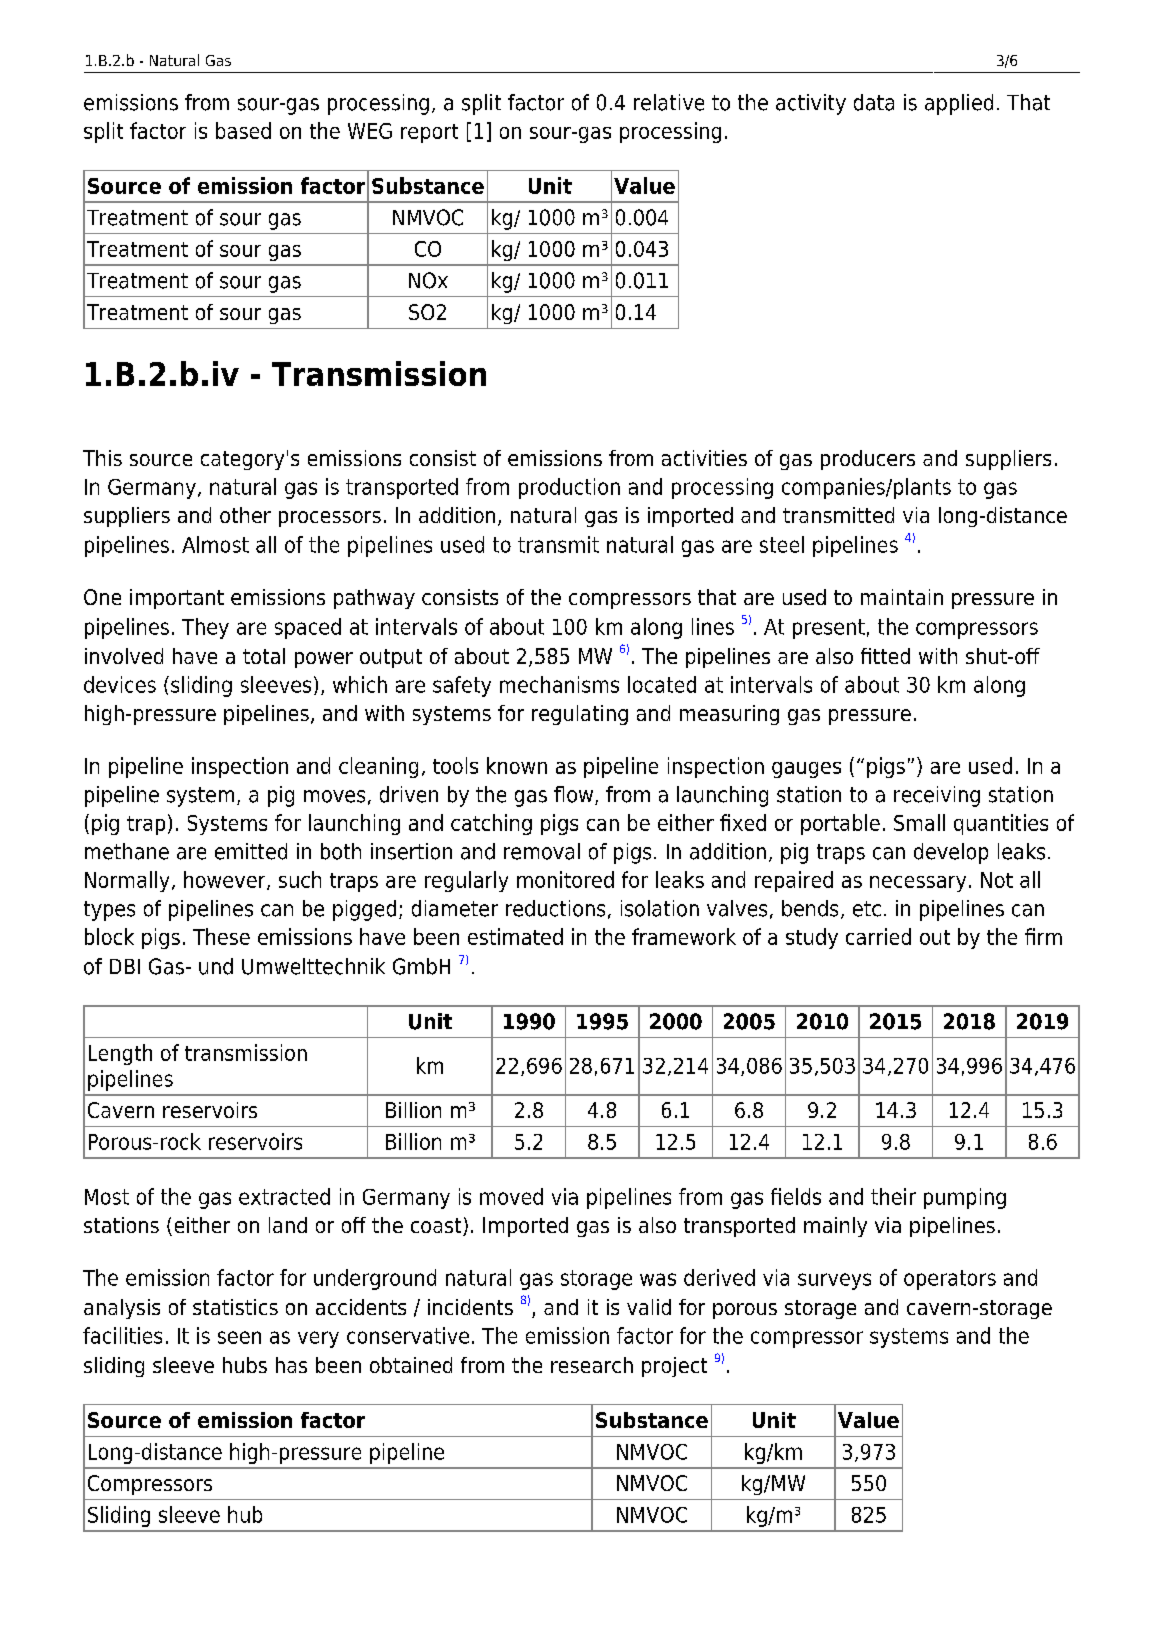 Image resolution: width=1163 pixels, height=1645 pixels. What do you see at coordinates (102, 458) in the screenshot?
I see `This` at bounding box center [102, 458].
